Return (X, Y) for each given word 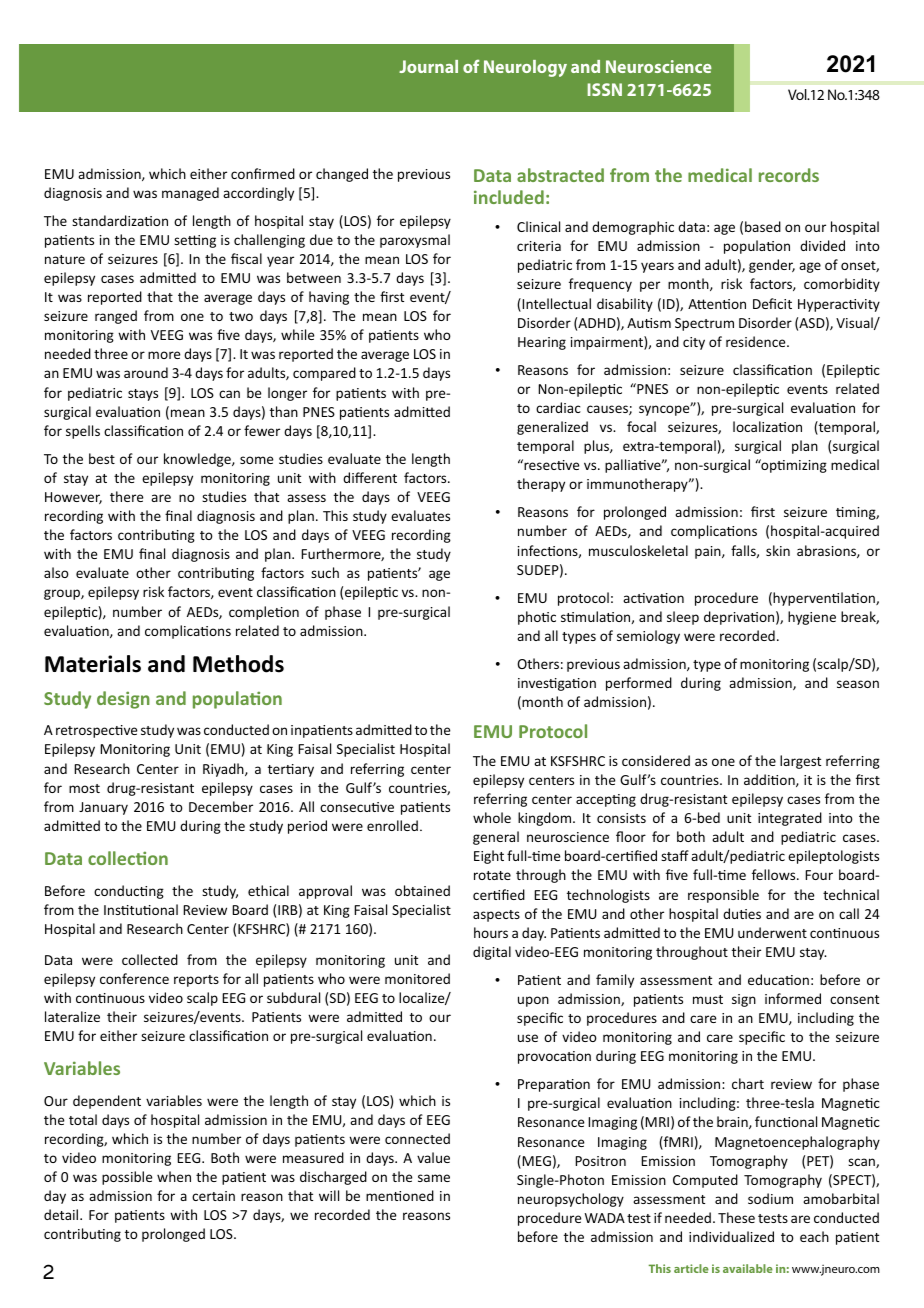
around (146, 372)
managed (190, 194)
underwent (772, 932)
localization (767, 426)
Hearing (542, 343)
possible (127, 1178)
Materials (93, 664)
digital (492, 953)
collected (150, 959)
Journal (428, 66)
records (789, 175)
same (434, 1178)
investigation (557, 684)
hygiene (812, 618)
